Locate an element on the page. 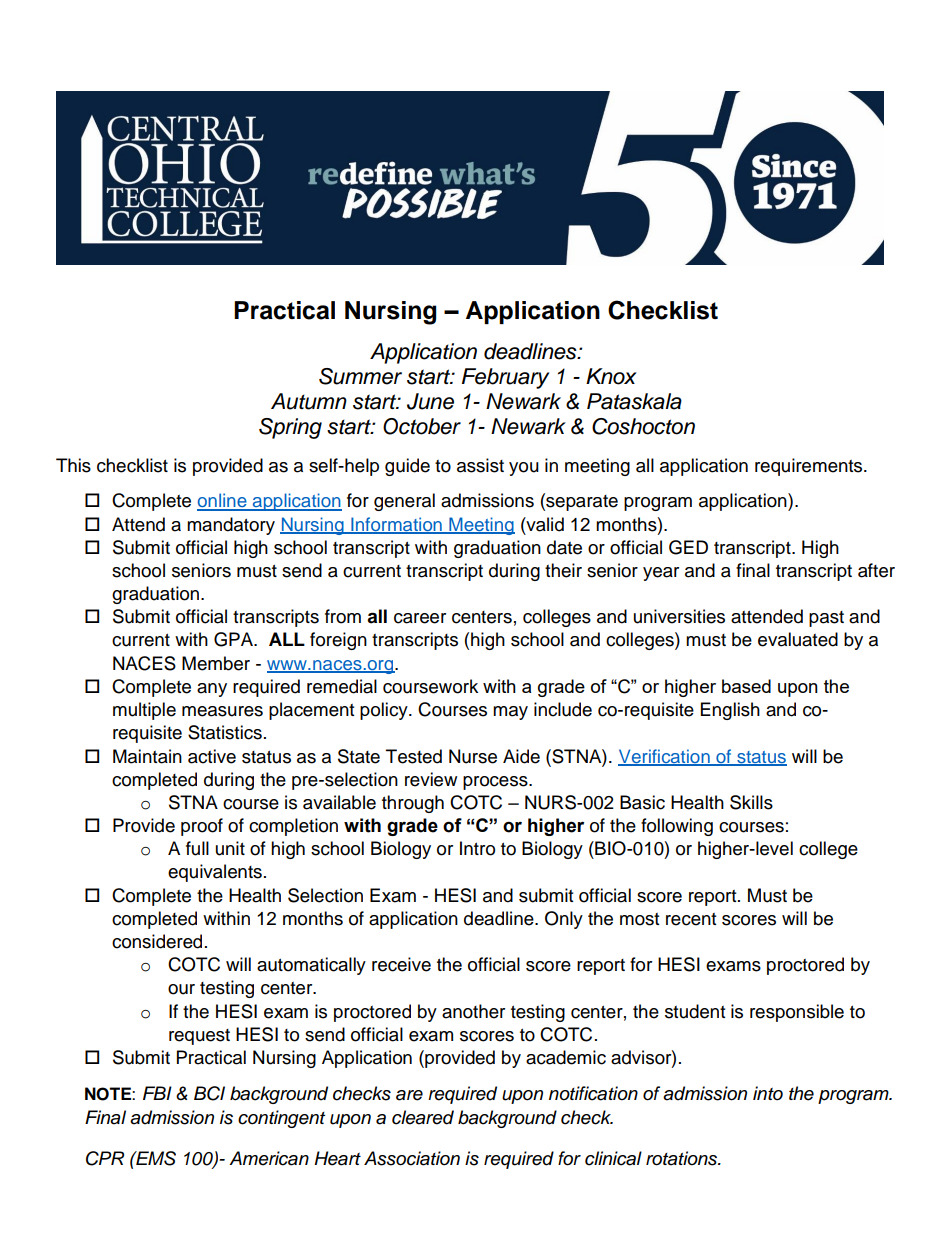 Image resolution: width=952 pixels, height=1233 pixels. June is located at coordinates (430, 401).
